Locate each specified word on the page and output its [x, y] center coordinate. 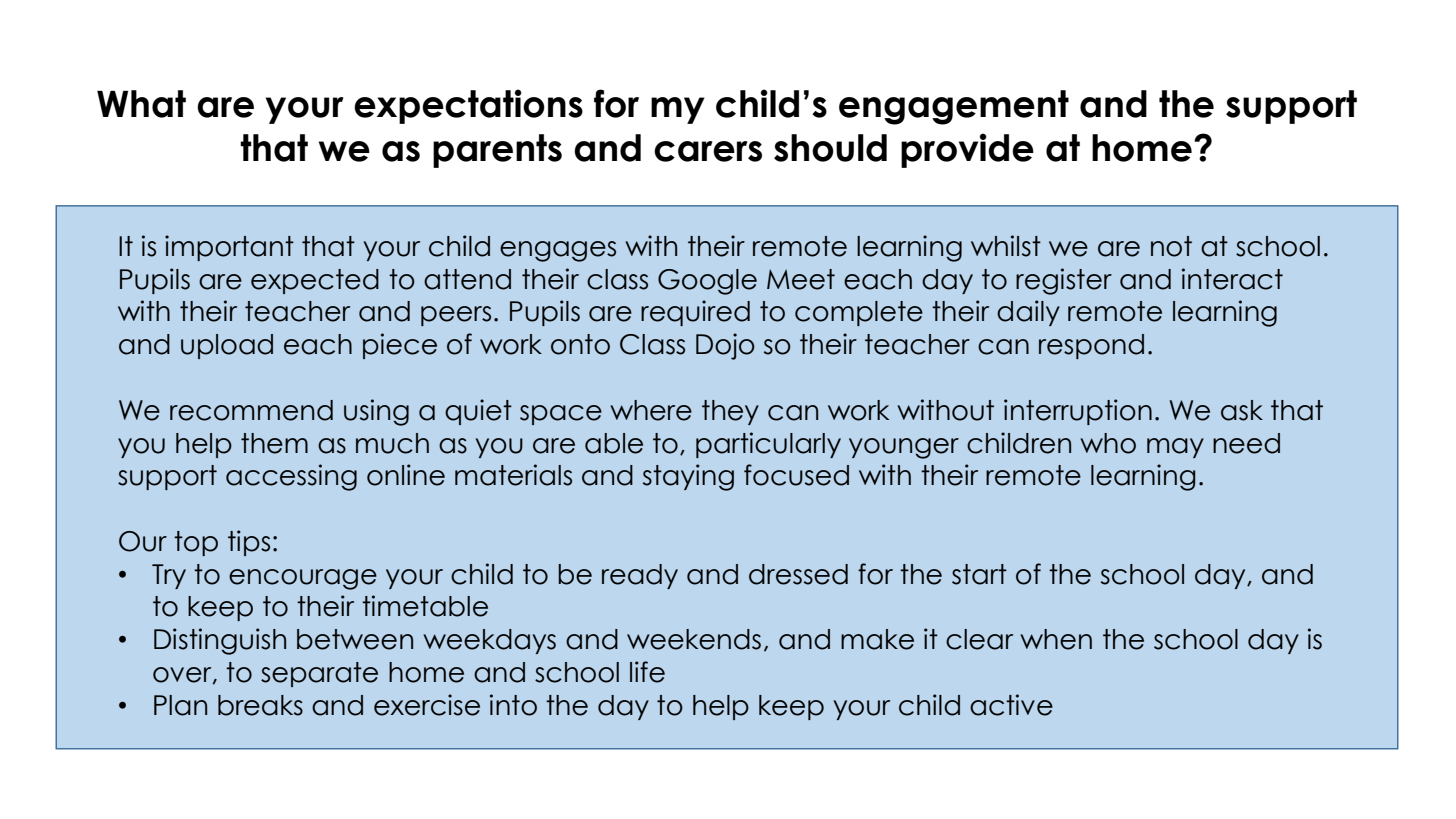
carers [708, 151]
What [141, 104]
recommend [251, 410]
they [730, 412]
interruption [1078, 412]
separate [319, 674]
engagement [954, 107]
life [647, 672]
